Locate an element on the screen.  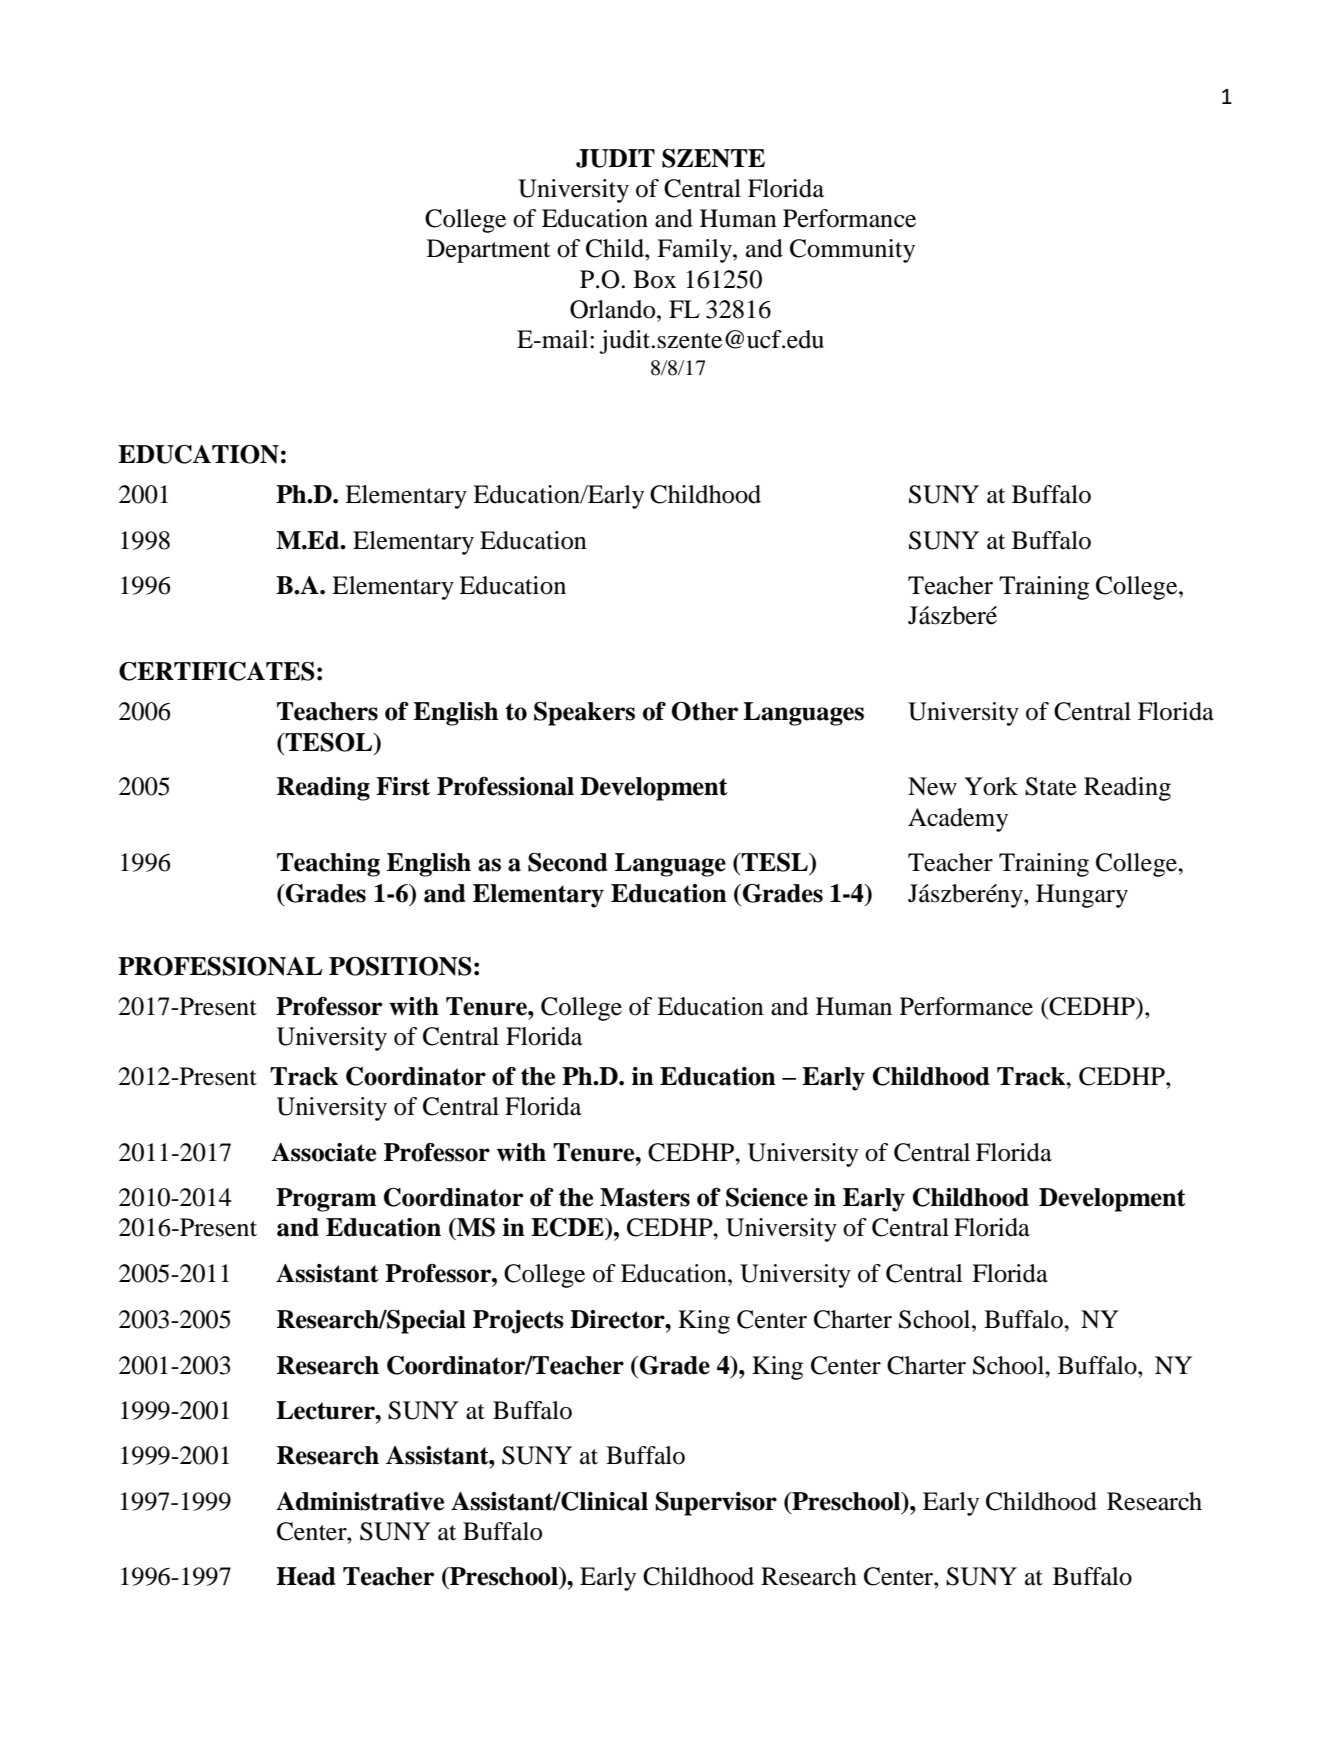
Supervisor is located at coordinates (716, 1504).
